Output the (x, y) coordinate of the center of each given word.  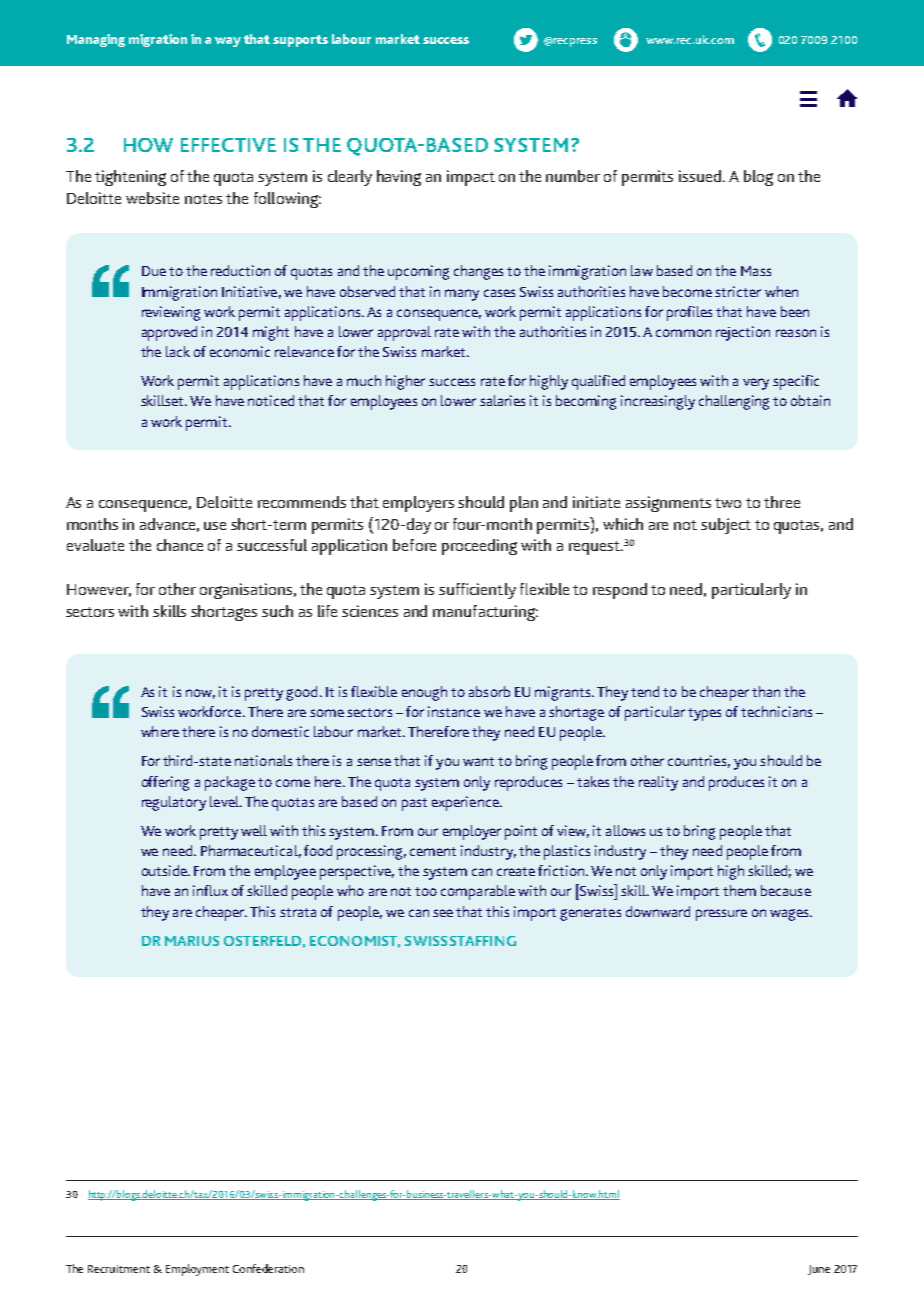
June (819, 1270)
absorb (489, 691)
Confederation (268, 1268)
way (228, 42)
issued (700, 176)
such (277, 611)
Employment (197, 1270)
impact (471, 178)
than (766, 691)
